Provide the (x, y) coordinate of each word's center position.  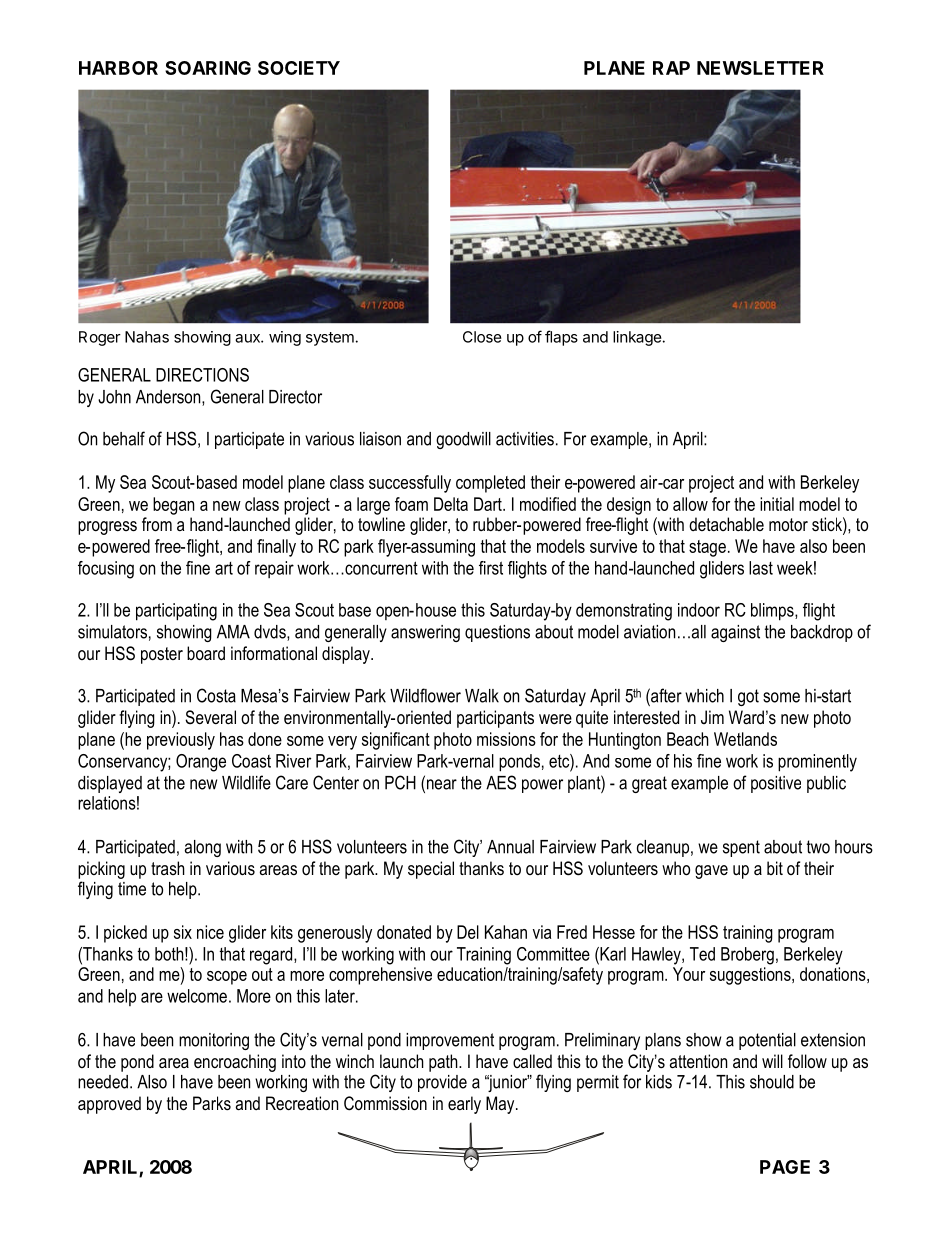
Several (210, 717)
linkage (637, 338)
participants (495, 719)
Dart (489, 504)
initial (777, 504)
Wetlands (745, 739)
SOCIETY (299, 68)
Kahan (506, 932)
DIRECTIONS (202, 375)
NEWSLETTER (760, 68)
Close (482, 337)
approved (109, 1105)
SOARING (208, 68)
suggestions (751, 976)
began (173, 506)
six (183, 932)
